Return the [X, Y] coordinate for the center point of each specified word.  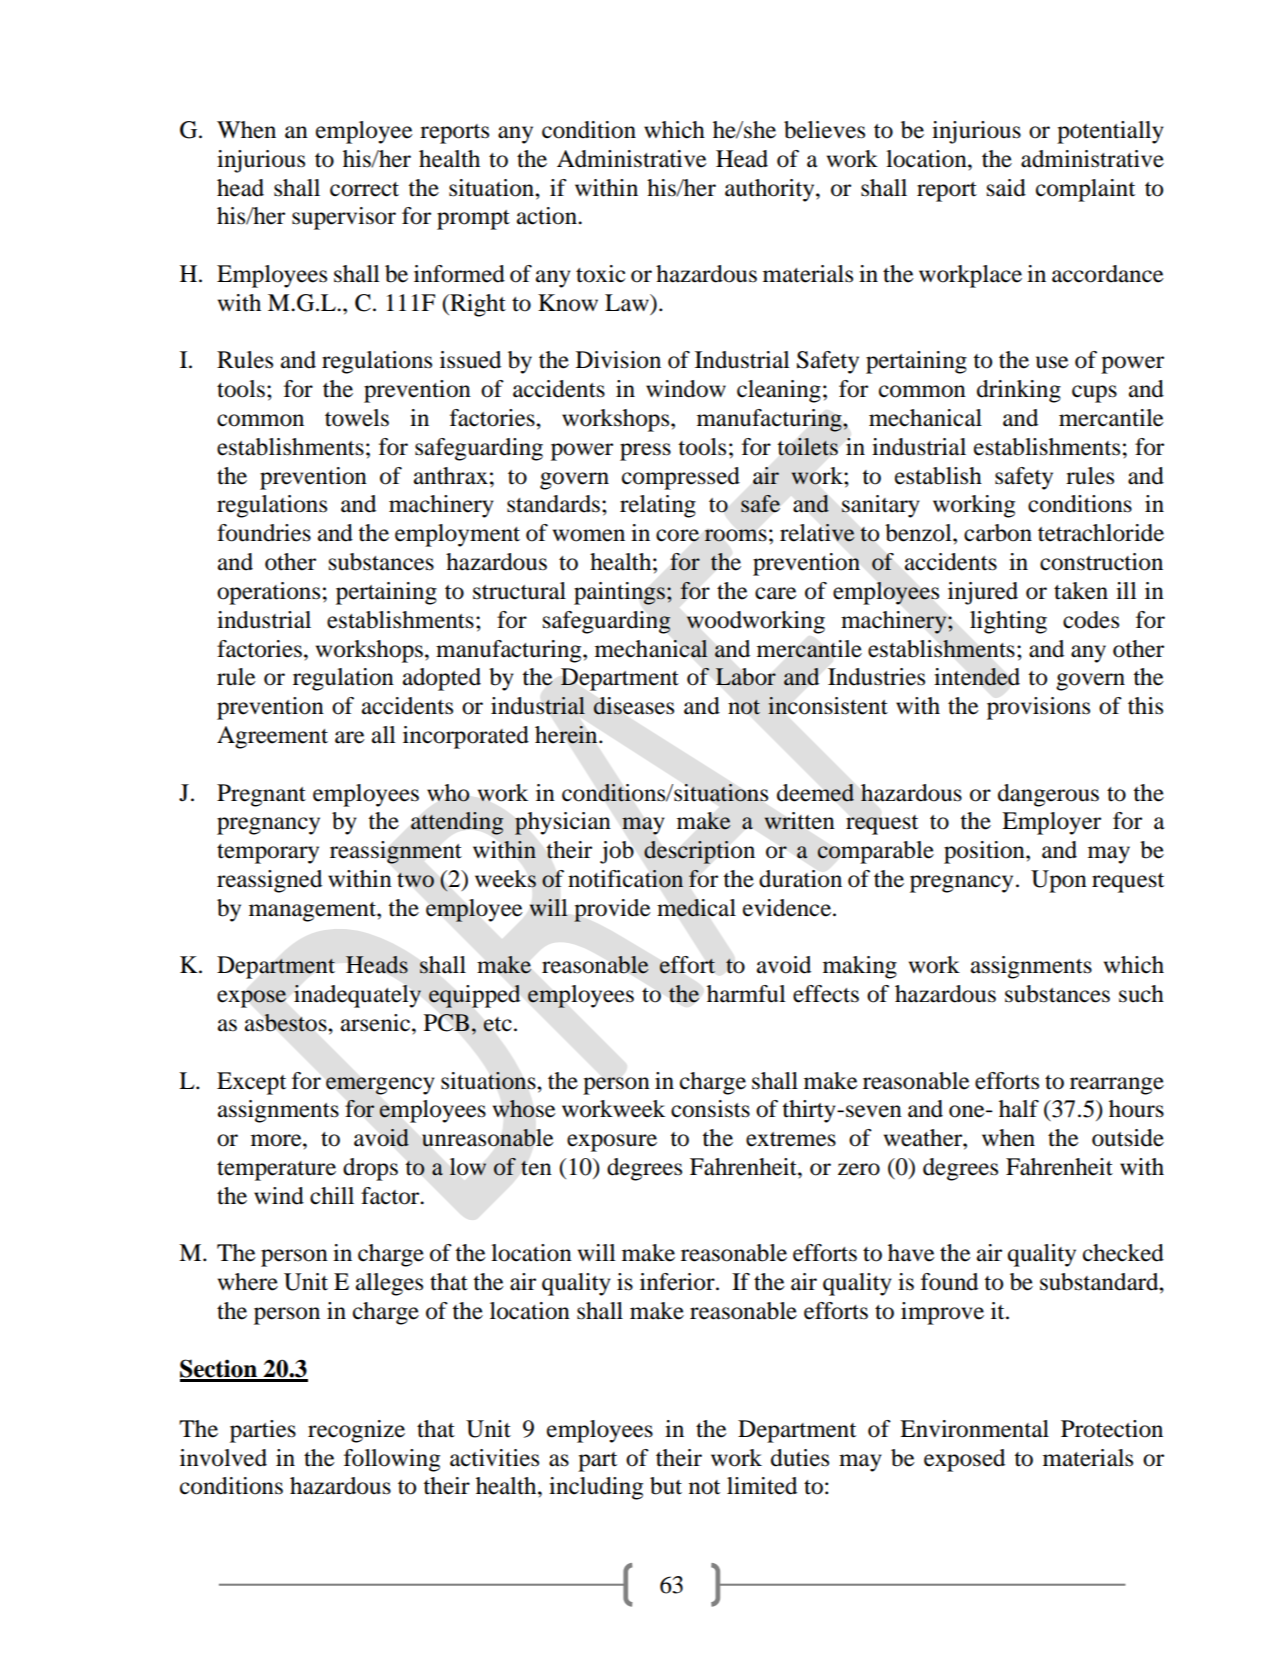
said [1006, 188]
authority [771, 190]
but [666, 1486]
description [699, 852]
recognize [356, 1431]
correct [364, 189]
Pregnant [261, 795]
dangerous [1048, 795]
